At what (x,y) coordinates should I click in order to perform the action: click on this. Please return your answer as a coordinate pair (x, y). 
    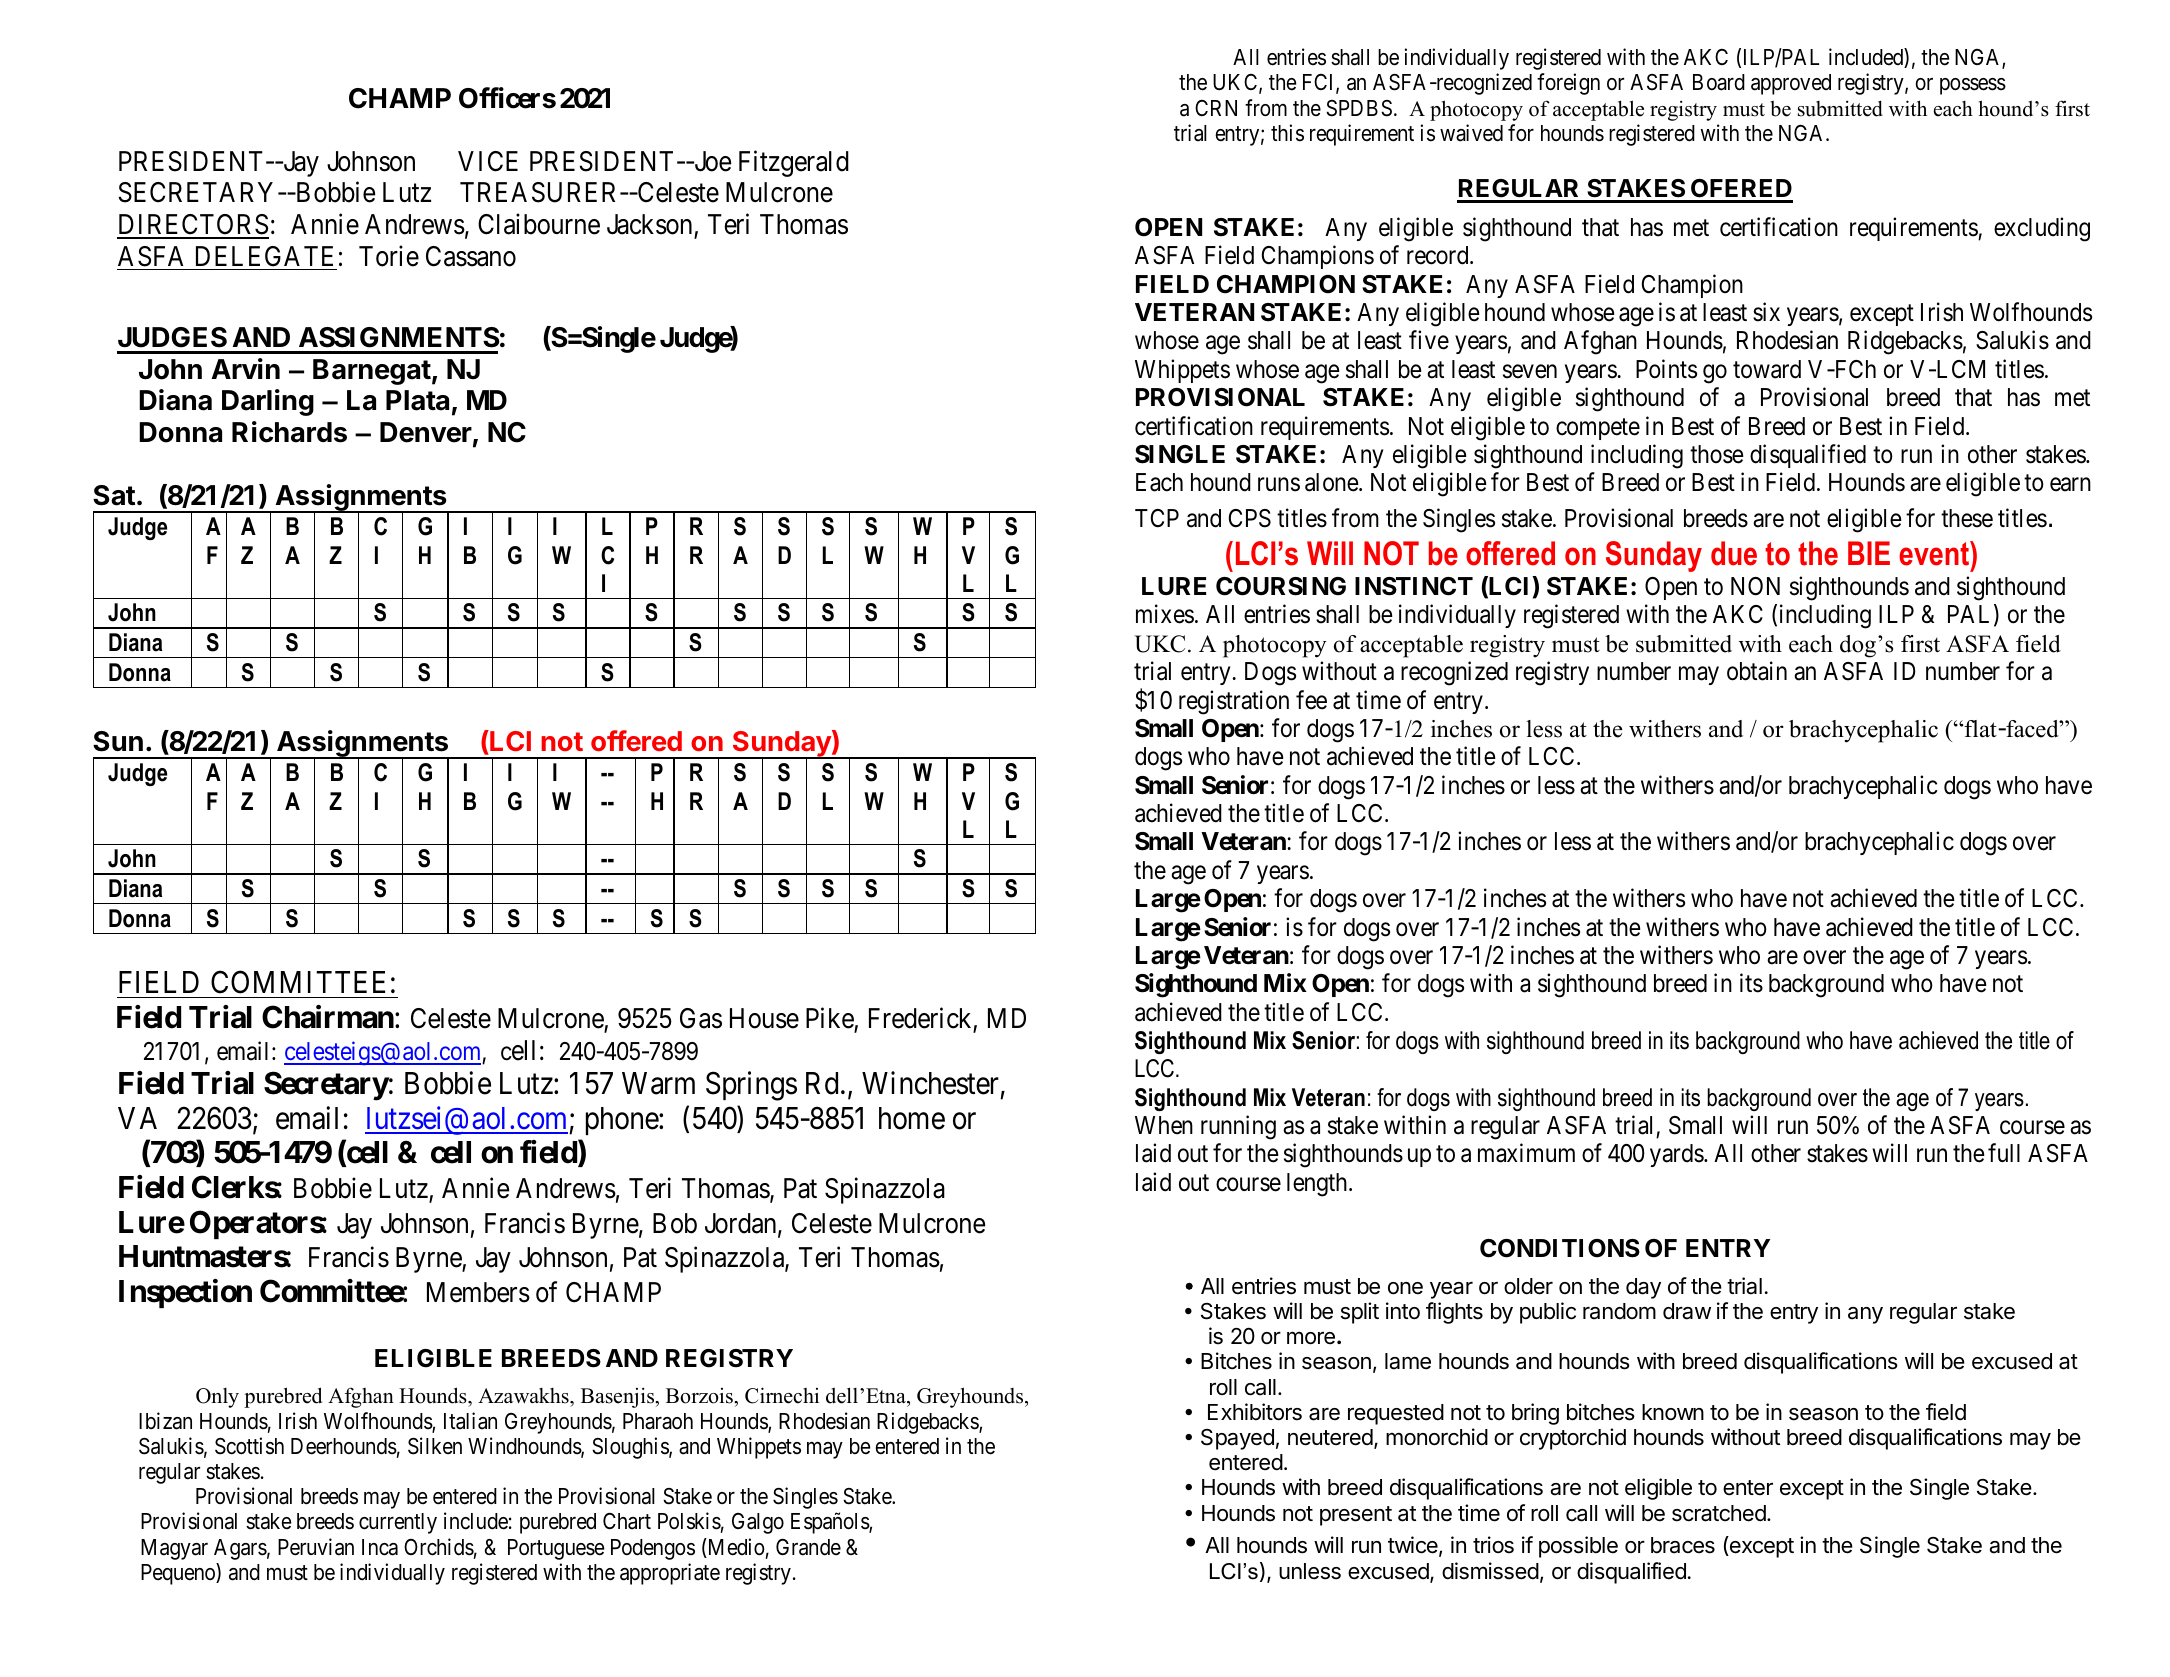
    Looking at the image, I should click on (1287, 133).
